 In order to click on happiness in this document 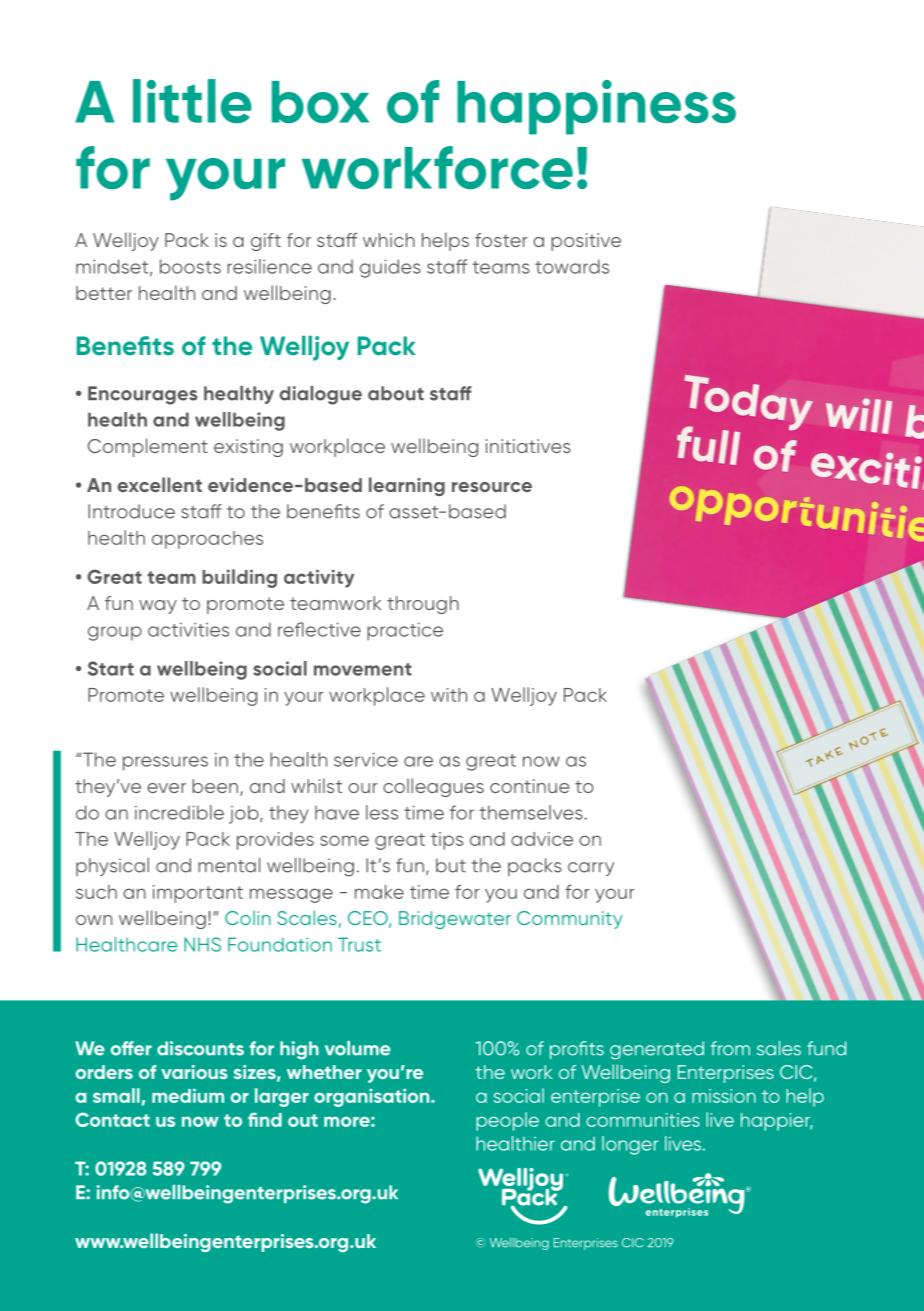, I will do `click(596, 107)`.
